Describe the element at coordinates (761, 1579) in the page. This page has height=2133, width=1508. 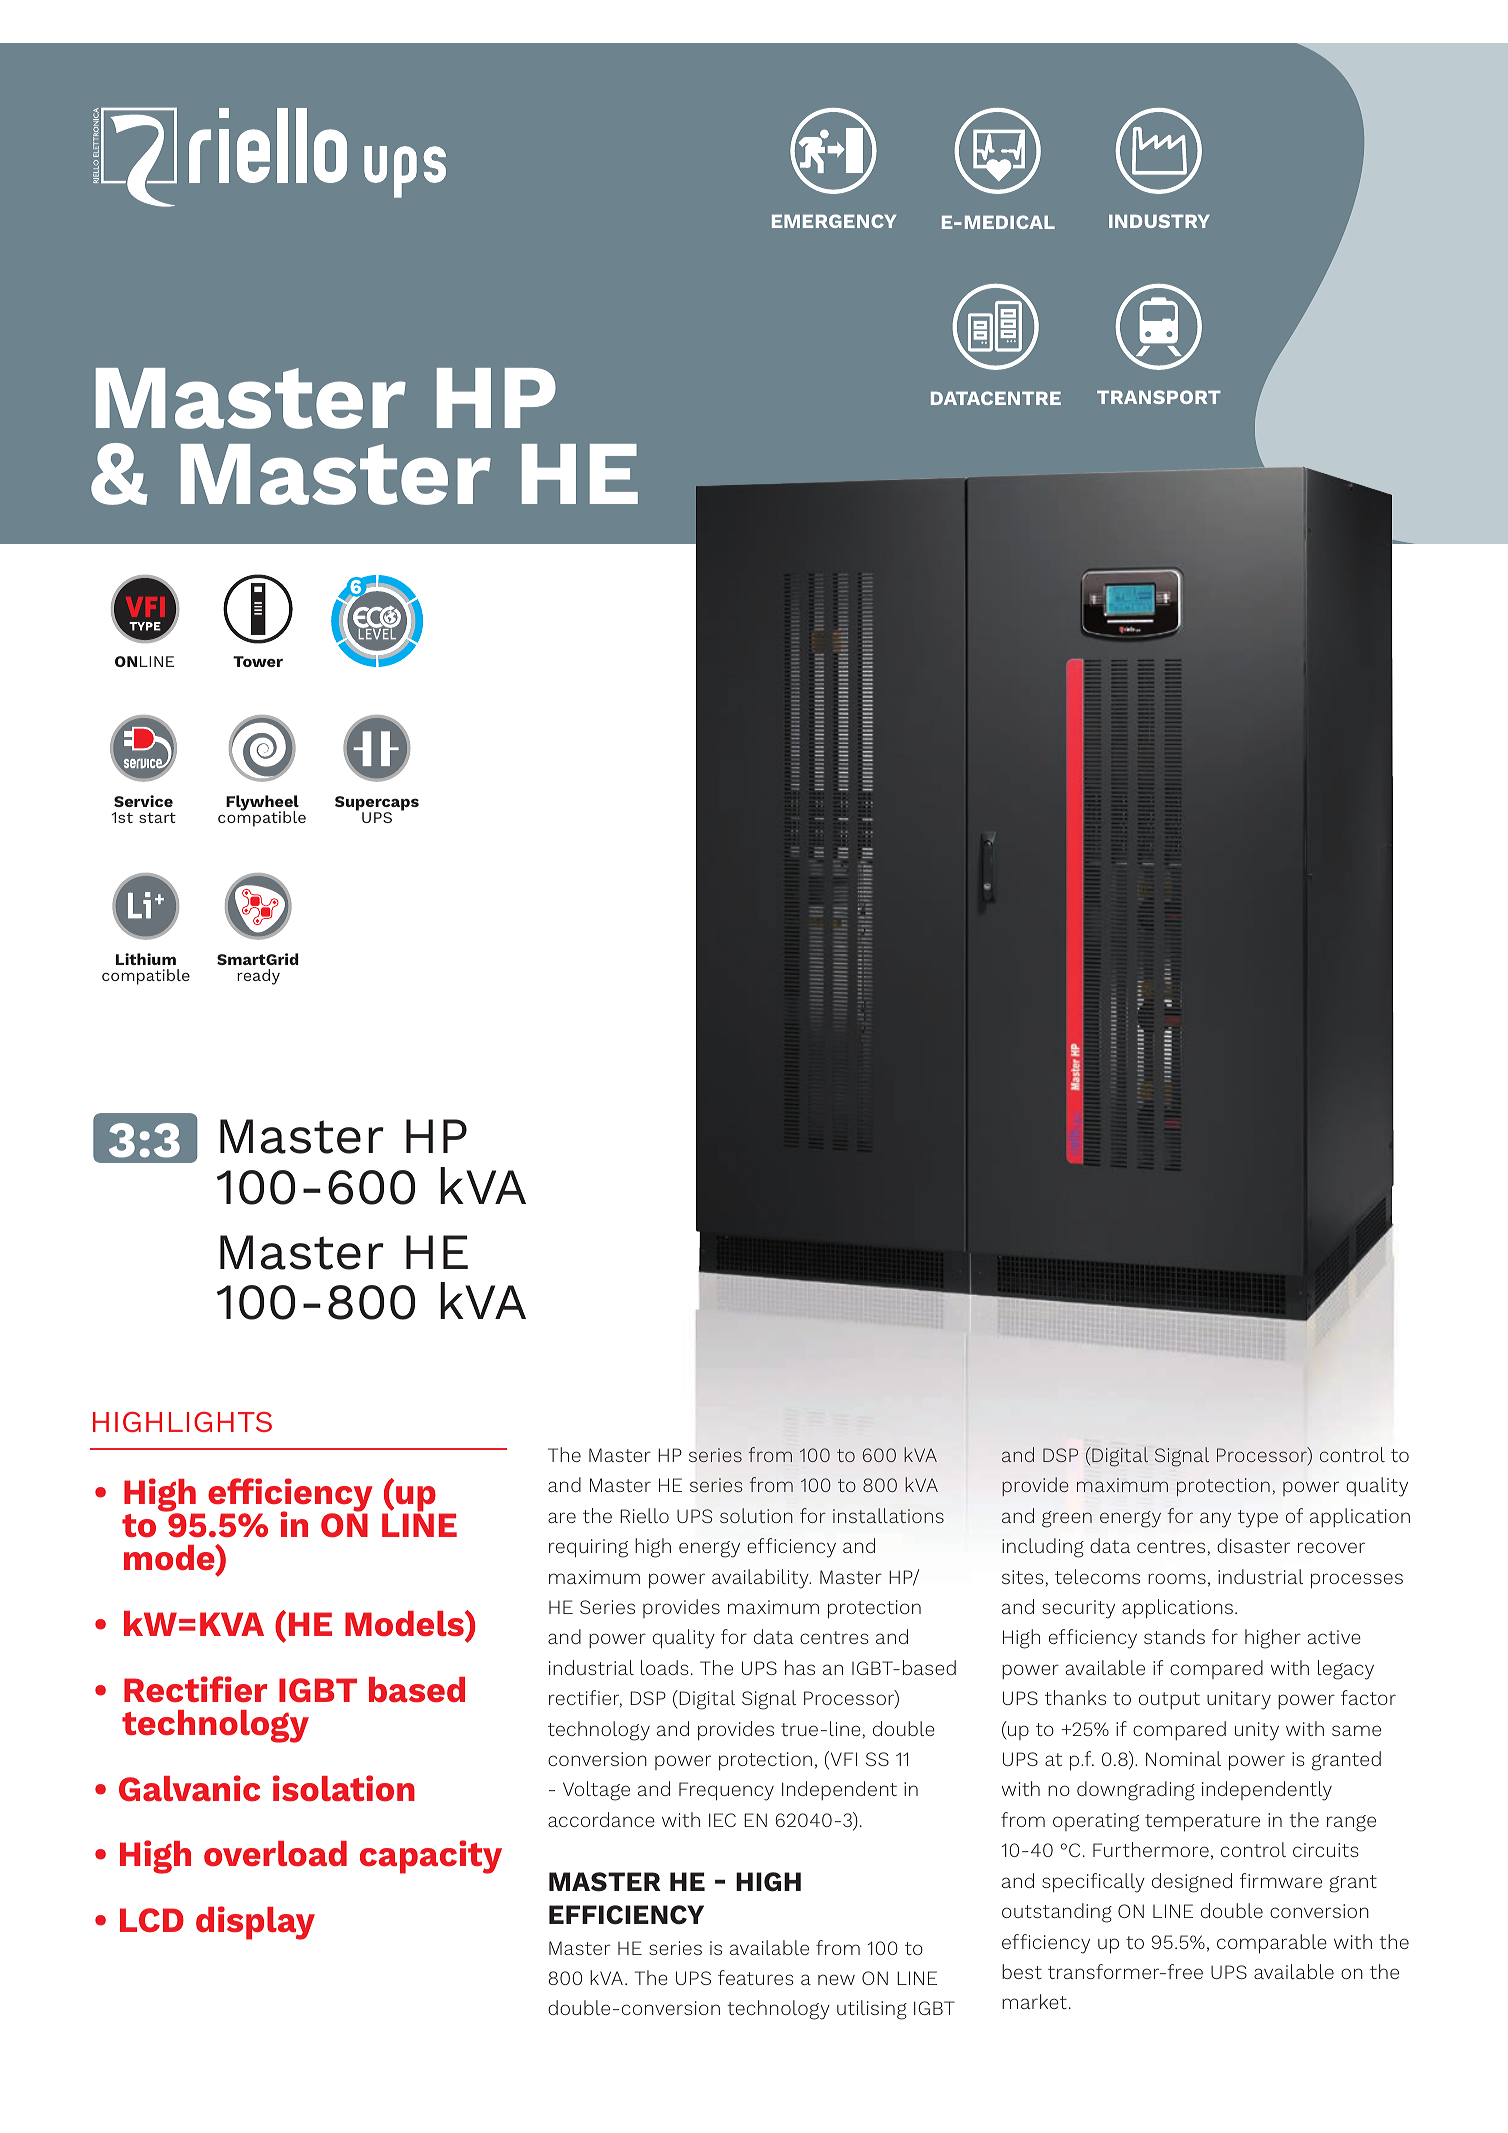
I see `availability` at that location.
